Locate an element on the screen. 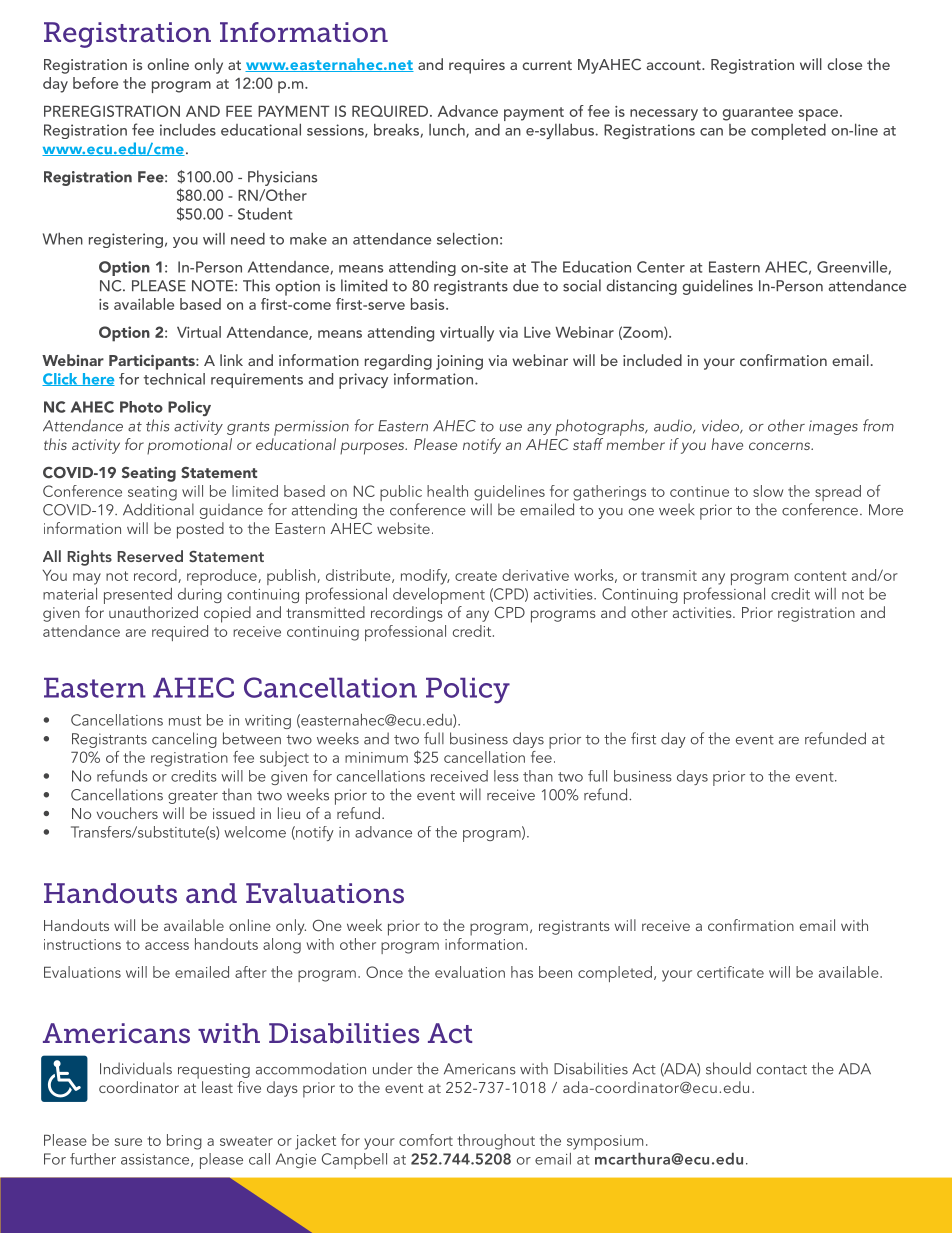  joining is located at coordinates (459, 362).
